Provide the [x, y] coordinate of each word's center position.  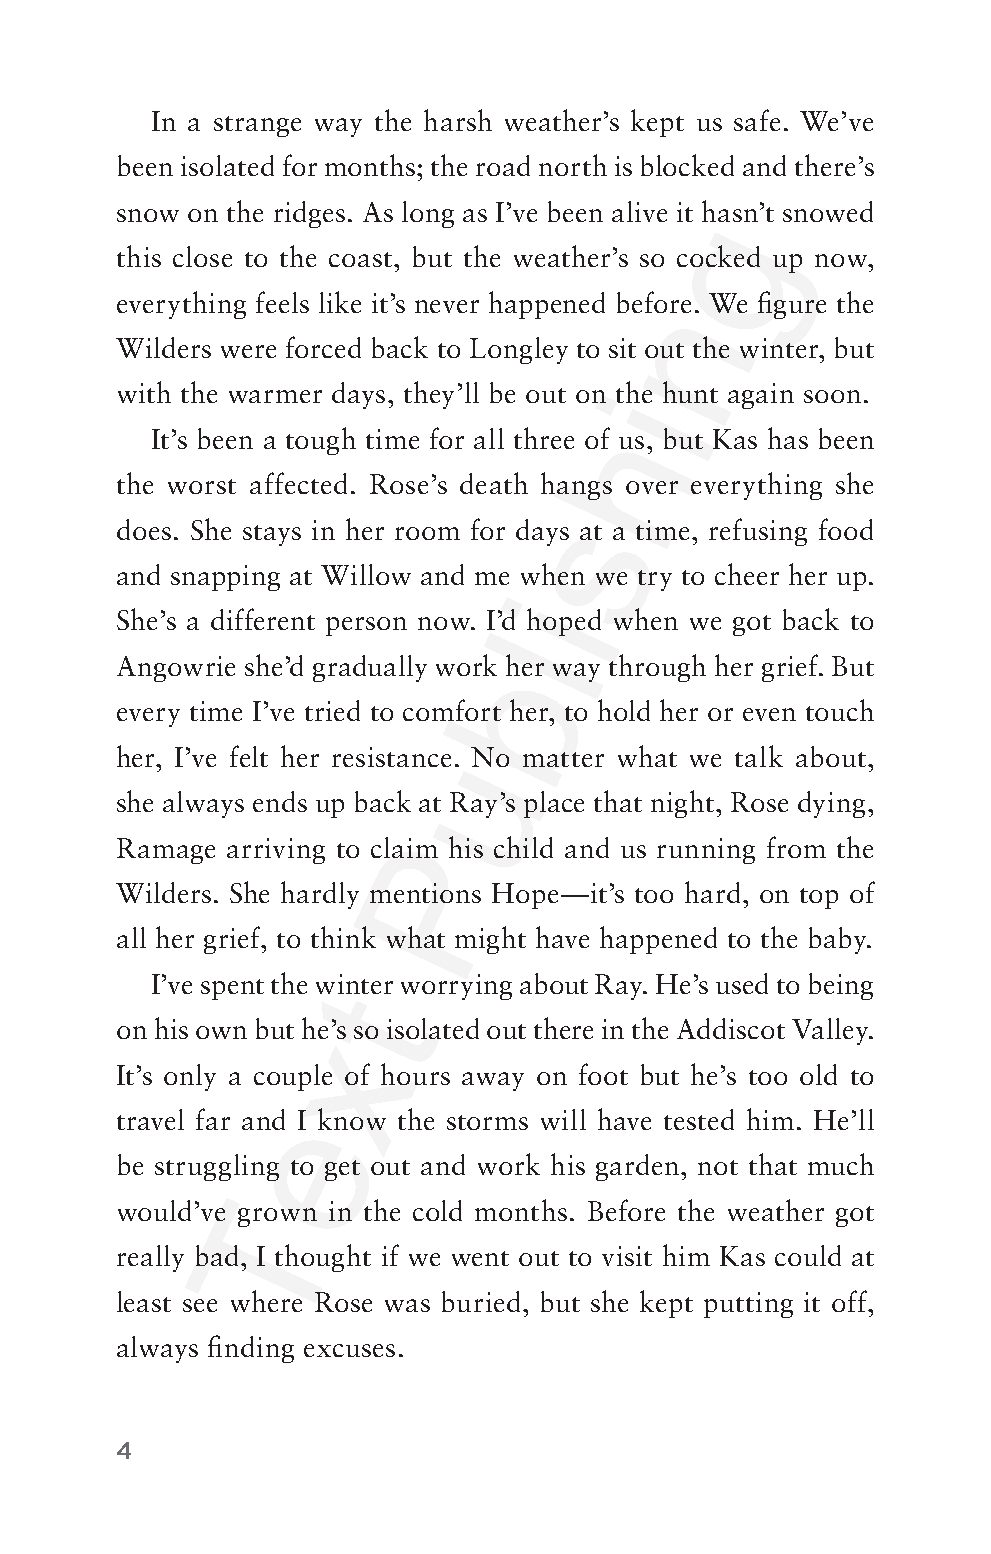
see [200, 1305]
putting [748, 1305]
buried [481, 1301]
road [503, 165]
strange [257, 126]
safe [757, 120]
